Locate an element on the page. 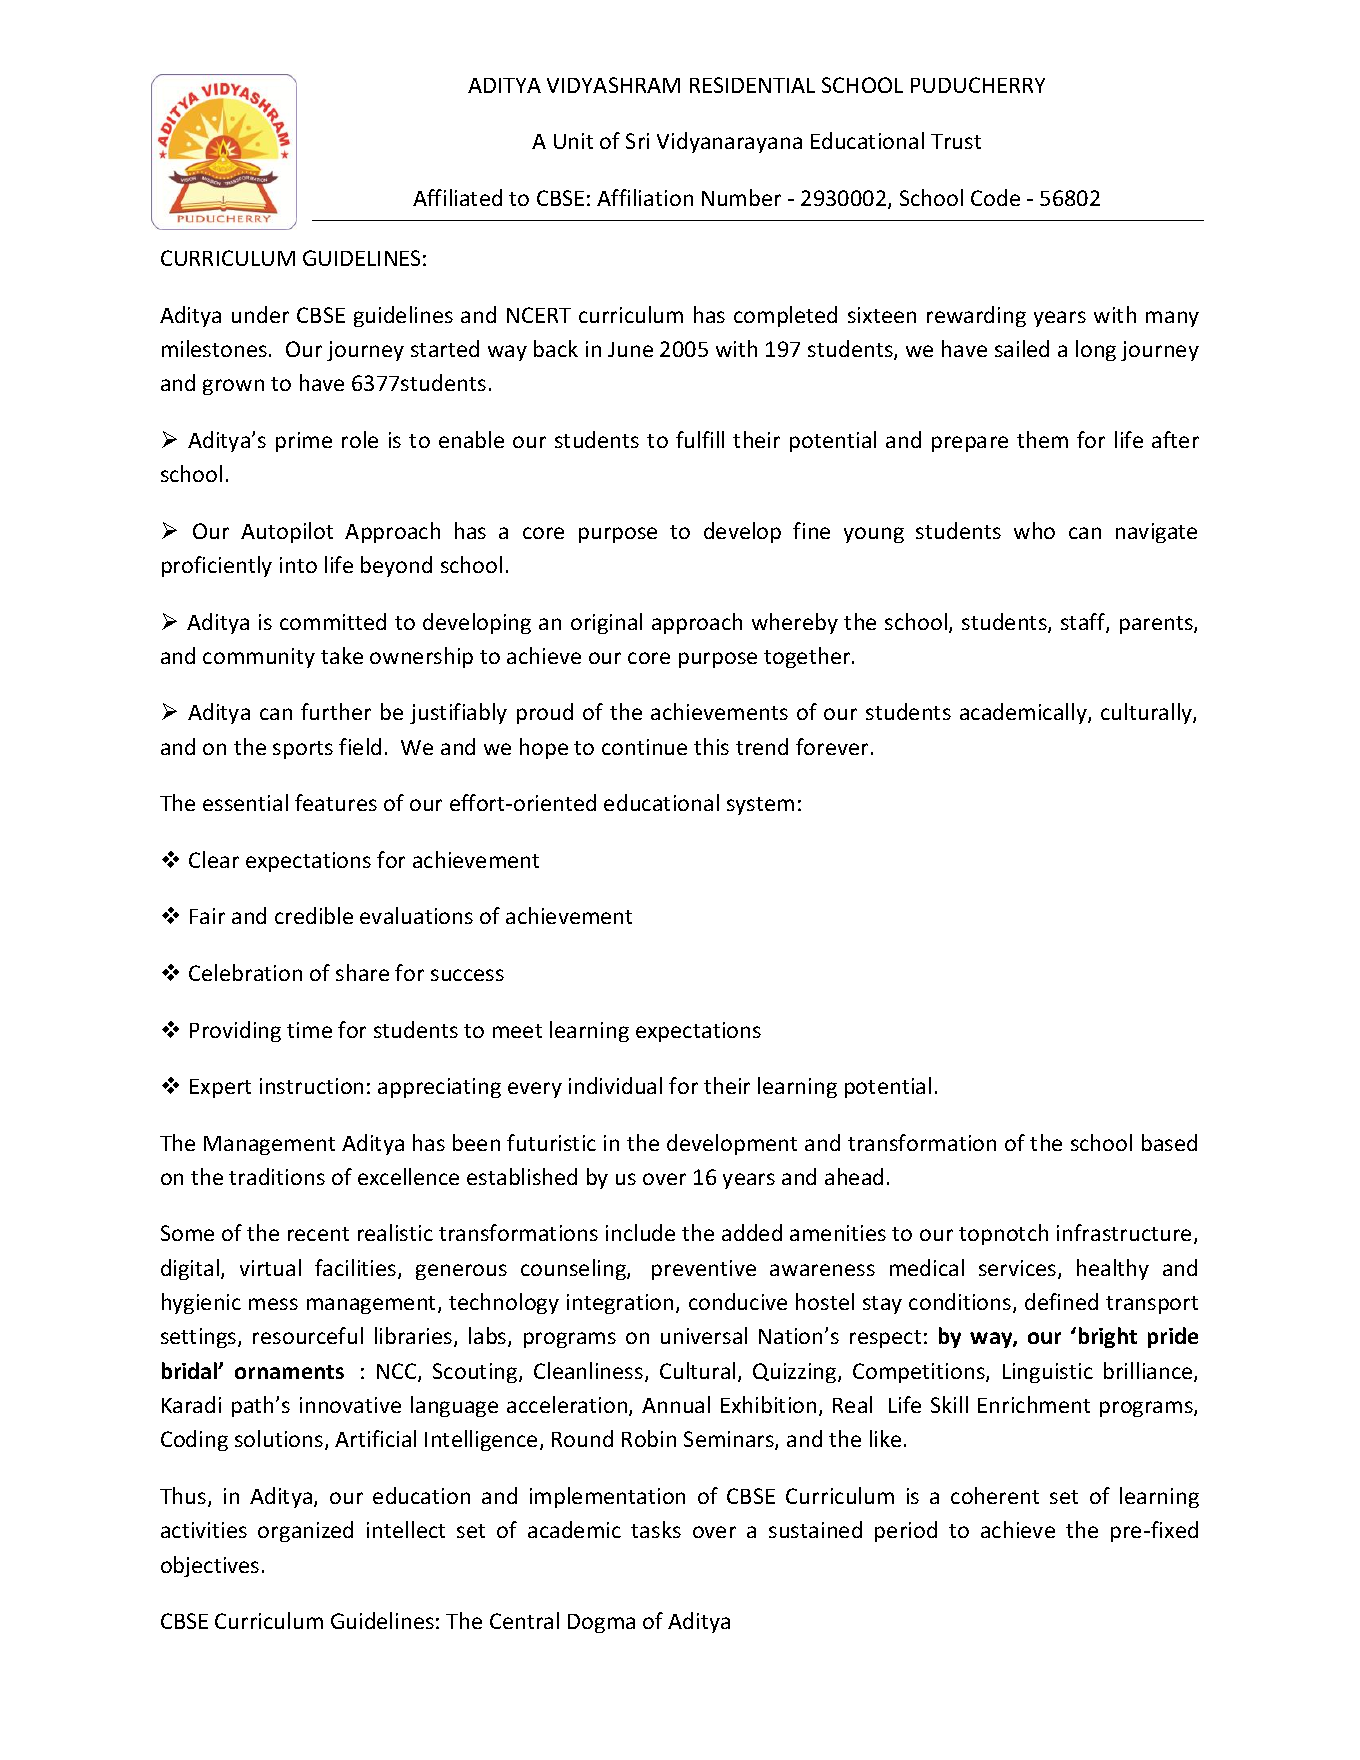 This document has height=1760, width=1360. Autopilot is located at coordinates (287, 532).
